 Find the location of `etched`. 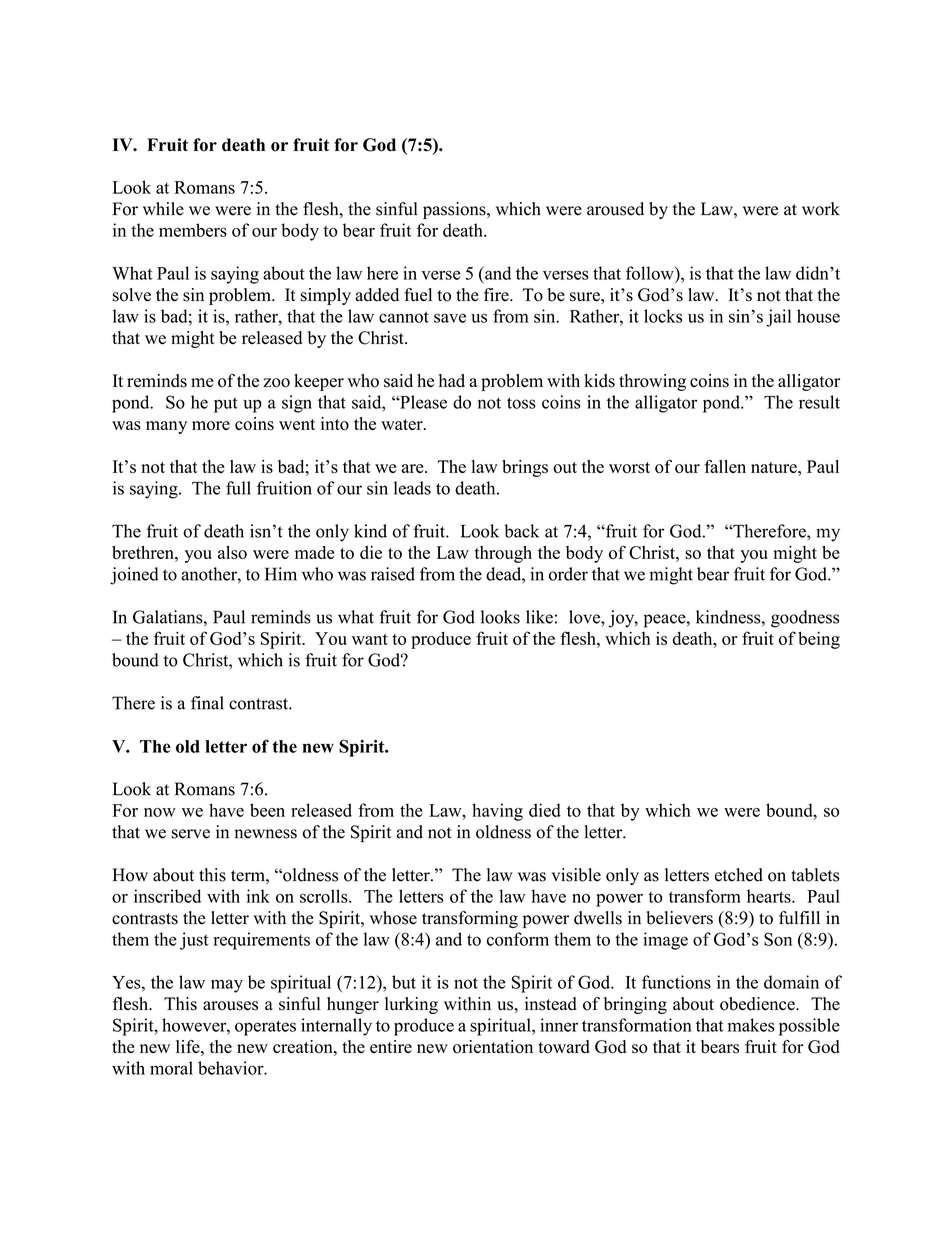

etched is located at coordinates (739, 875).
